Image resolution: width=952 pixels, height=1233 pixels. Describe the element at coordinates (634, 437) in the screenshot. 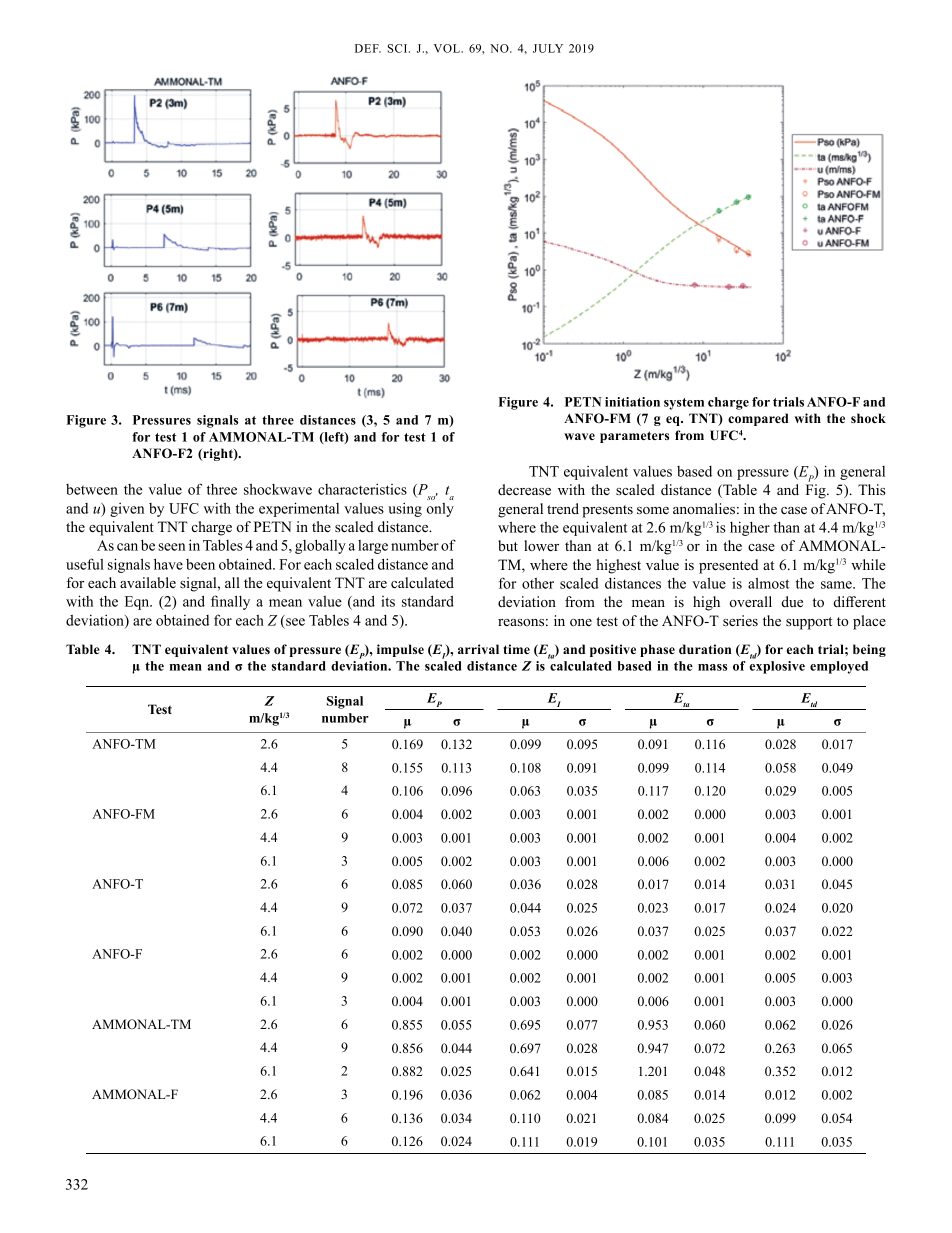

I see `parameters` at that location.
